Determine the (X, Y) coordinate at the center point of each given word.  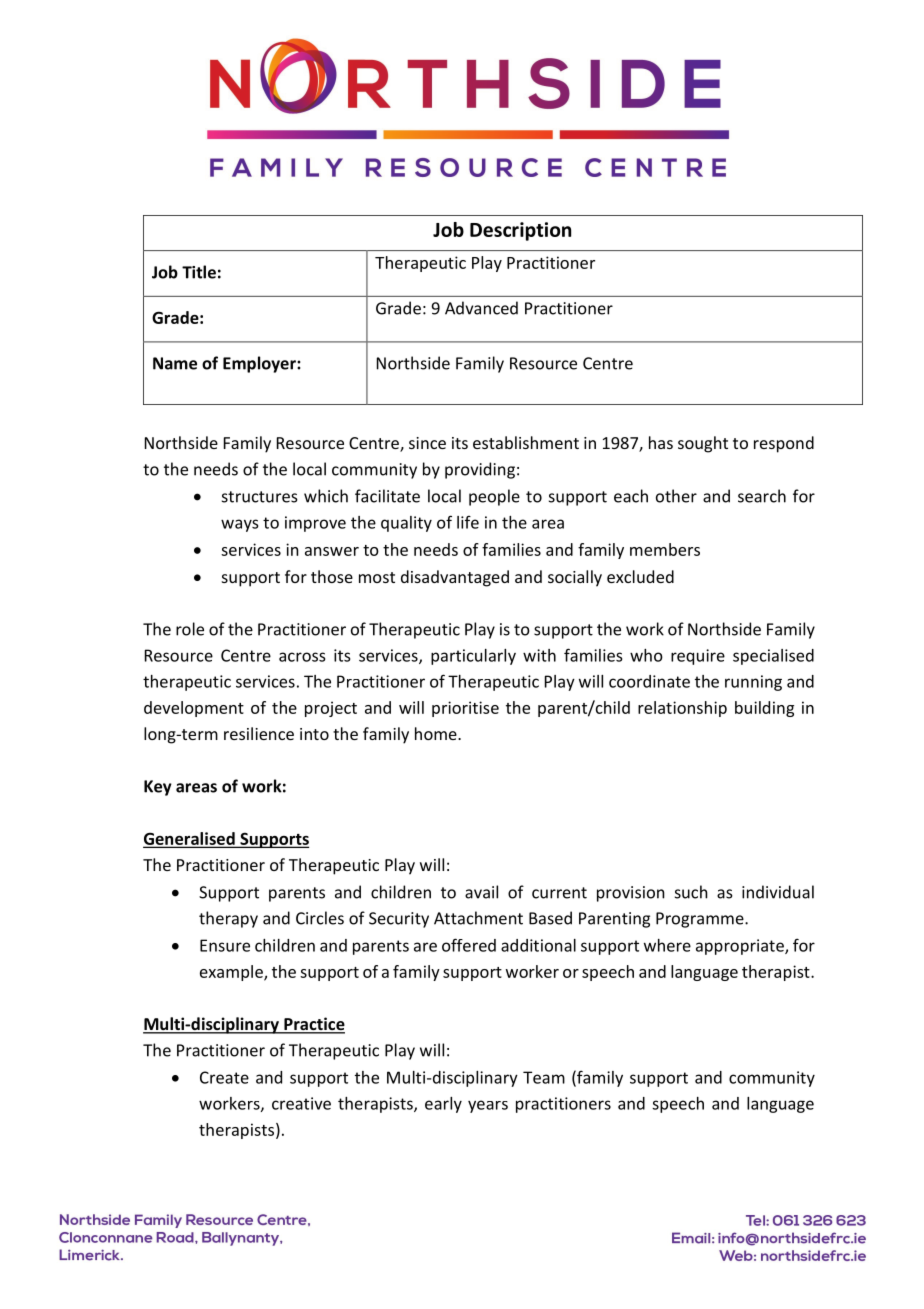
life (468, 522)
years (488, 1106)
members (665, 549)
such (691, 892)
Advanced (481, 308)
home (437, 733)
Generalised (190, 839)
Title (199, 272)
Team (544, 1077)
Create (224, 1077)
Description (520, 231)
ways (239, 525)
